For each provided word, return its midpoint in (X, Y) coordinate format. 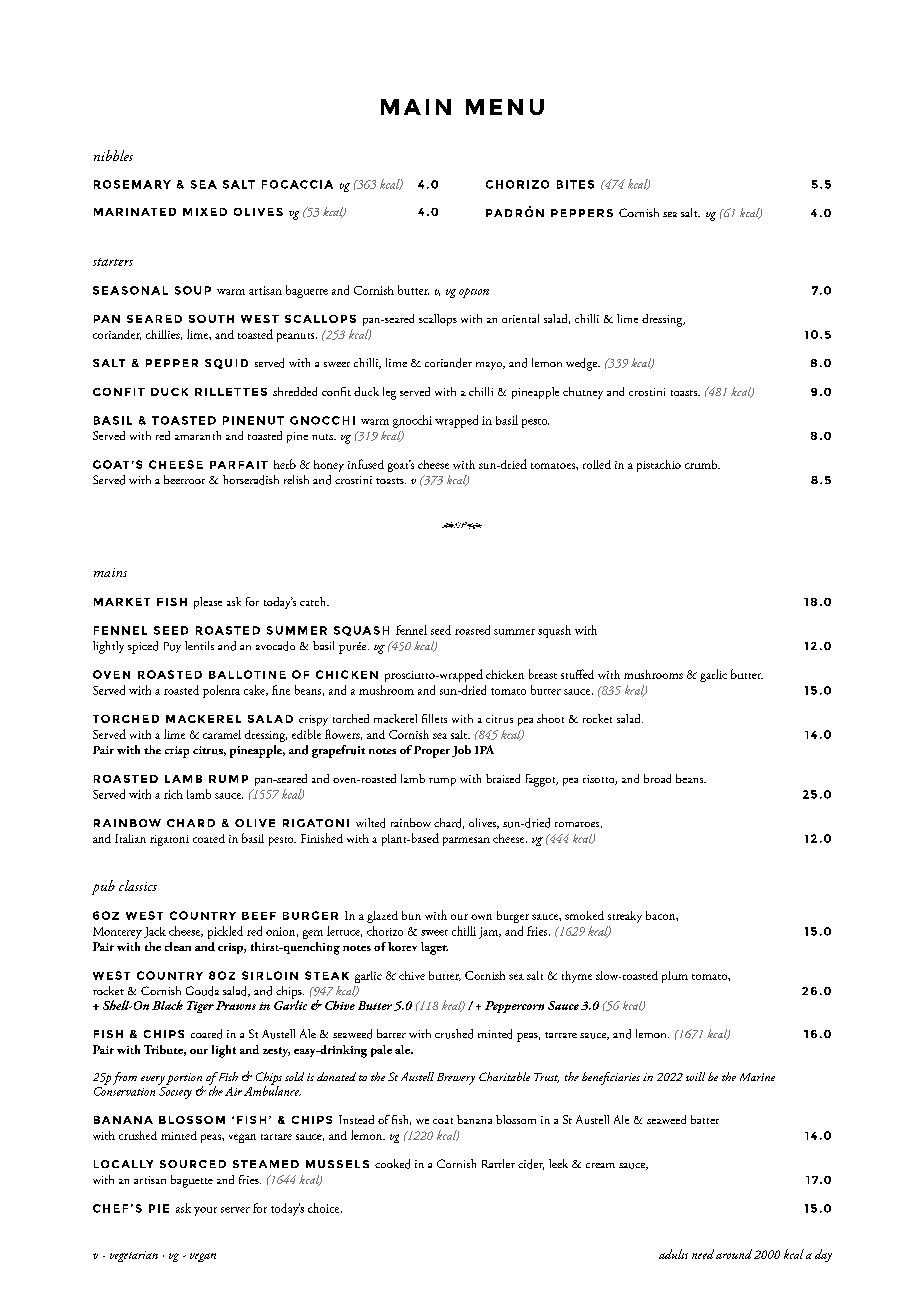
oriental (520, 318)
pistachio (659, 466)
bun (411, 915)
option (474, 293)
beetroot (184, 479)
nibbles (113, 155)
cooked (392, 1164)
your (205, 1211)
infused (366, 464)
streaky (625, 917)
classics (138, 885)
